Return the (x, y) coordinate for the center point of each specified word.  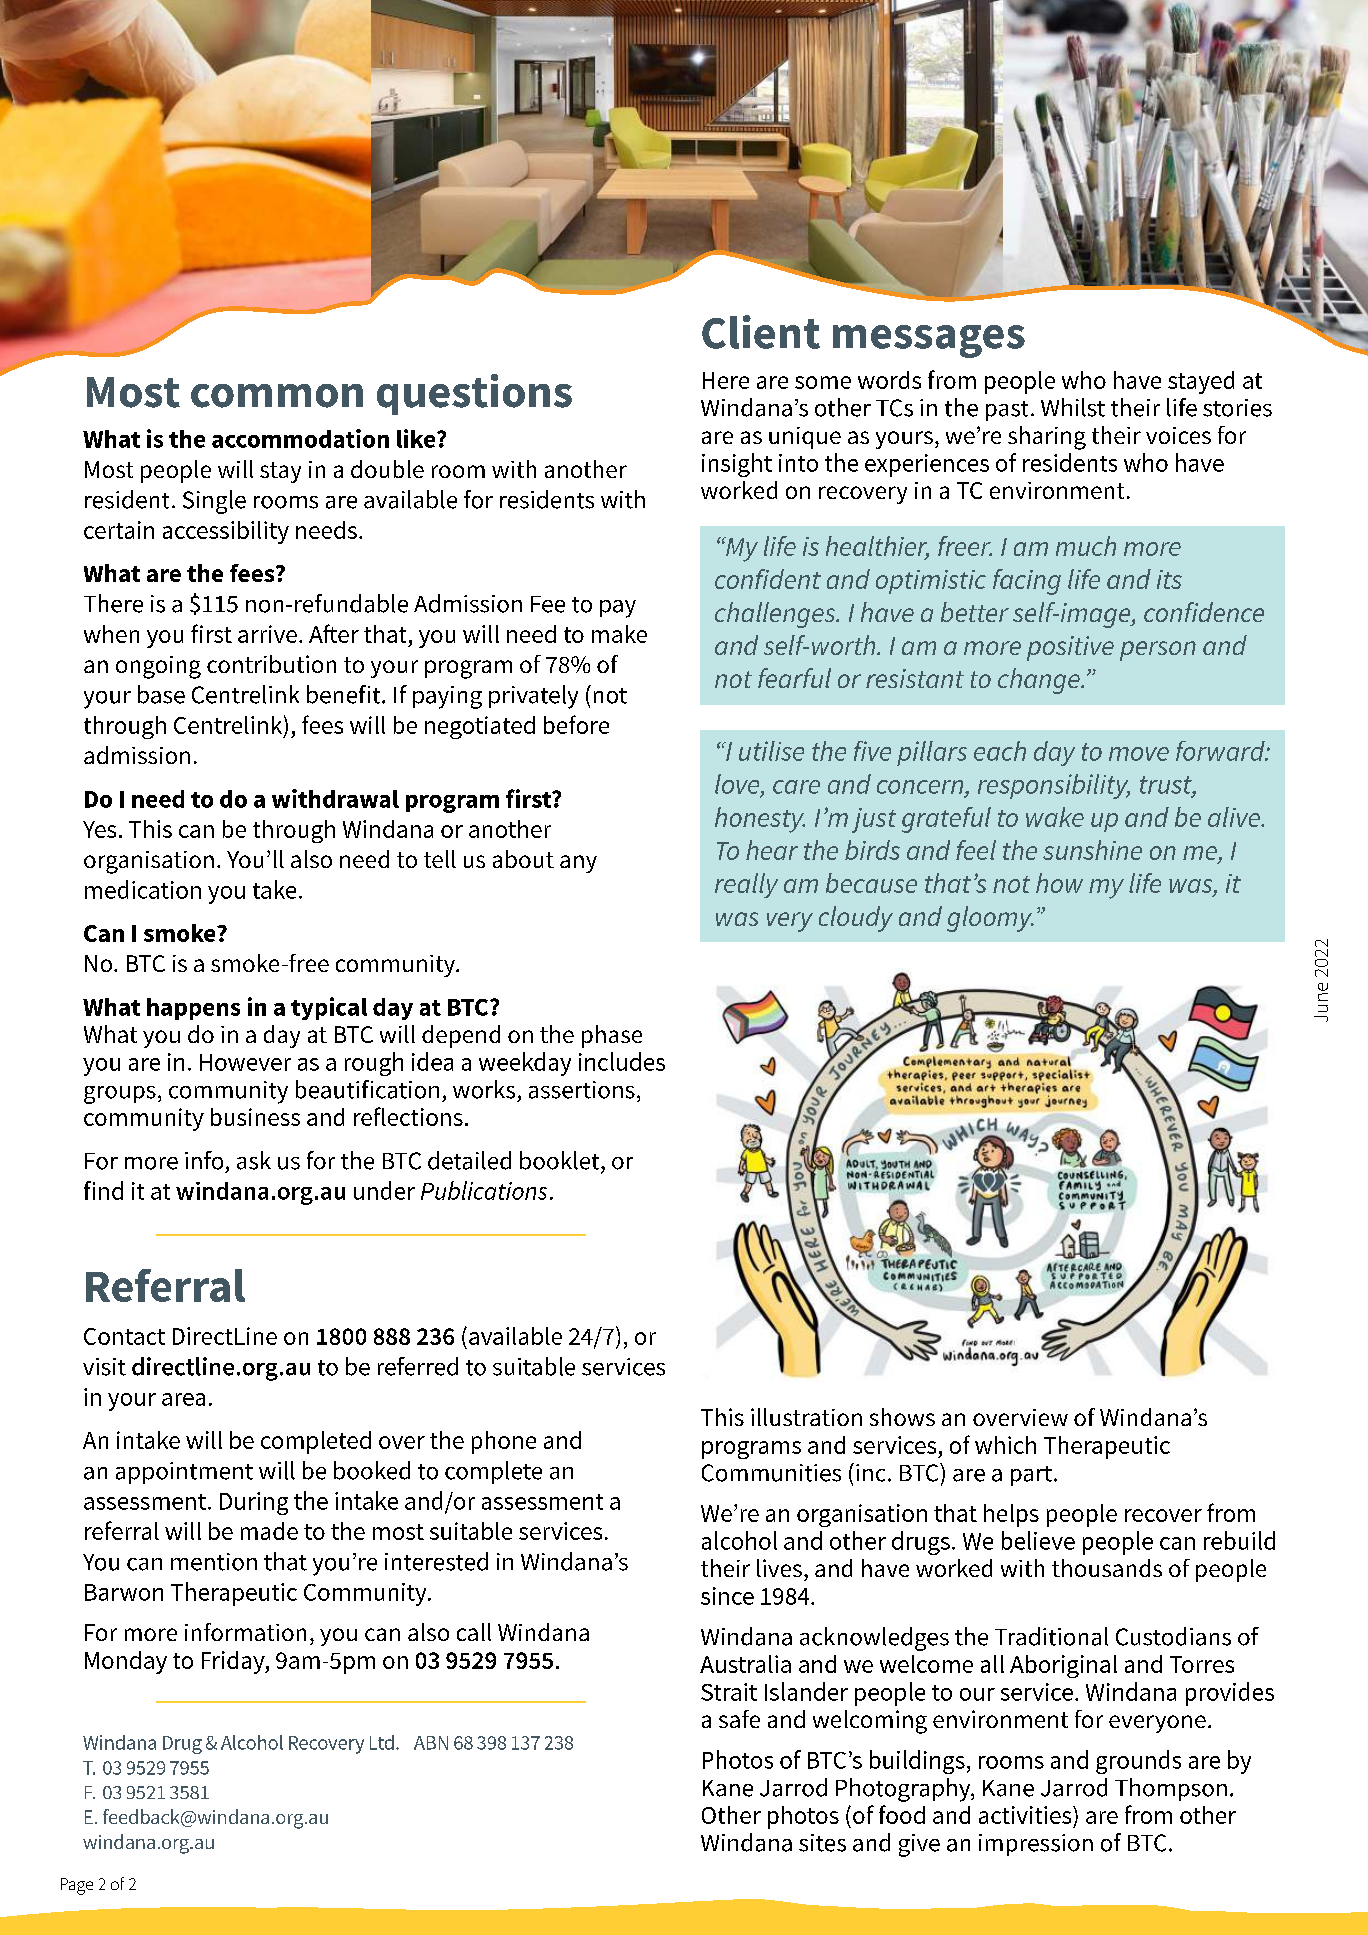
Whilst (1073, 407)
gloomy (990, 919)
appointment (184, 1473)
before (576, 724)
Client (761, 332)
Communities (771, 1473)
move (1139, 754)
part (1033, 1476)
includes (622, 1061)
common (277, 396)
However (245, 1062)
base (161, 694)
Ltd (382, 1742)
